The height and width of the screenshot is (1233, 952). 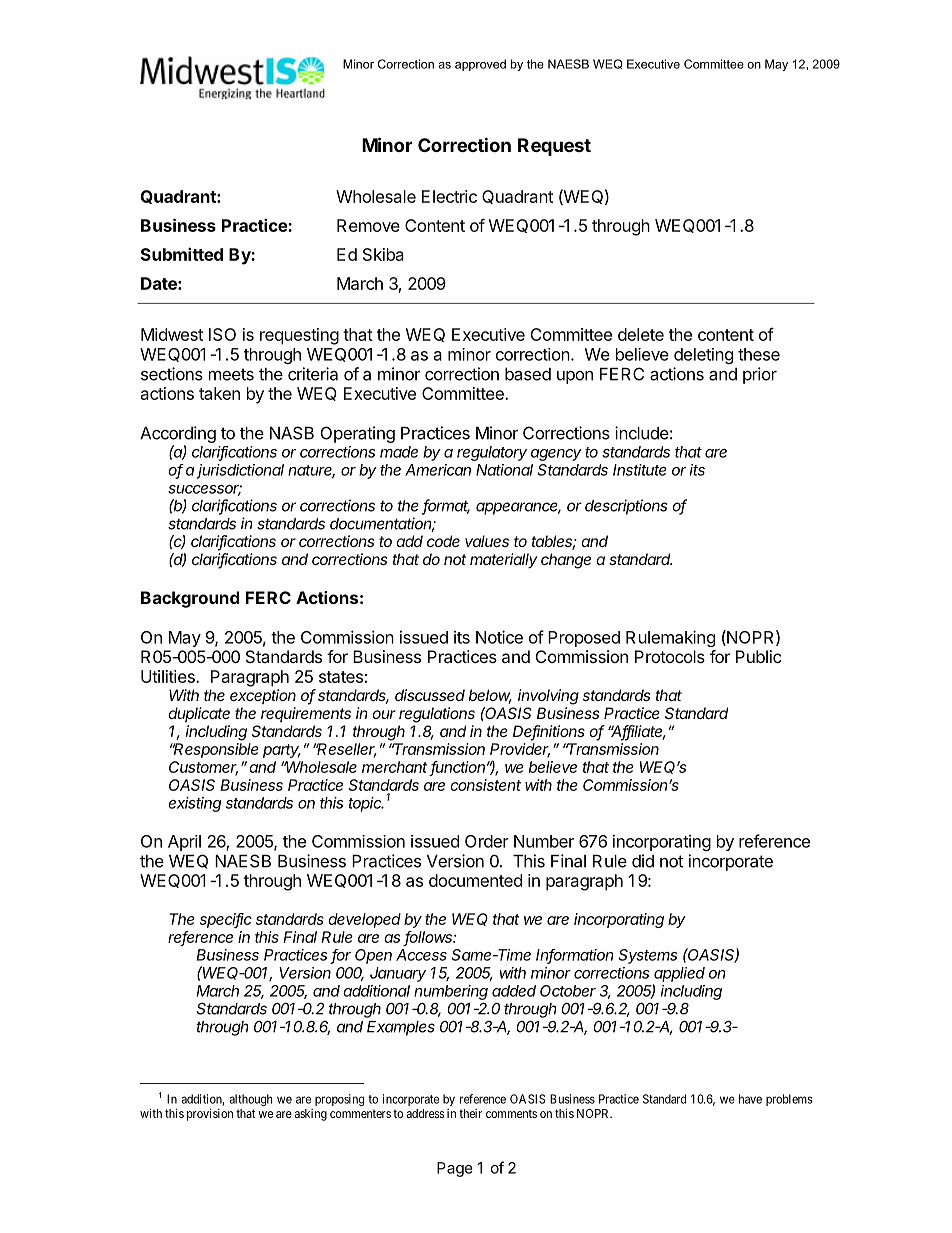 I want to click on Background, so click(x=190, y=599).
